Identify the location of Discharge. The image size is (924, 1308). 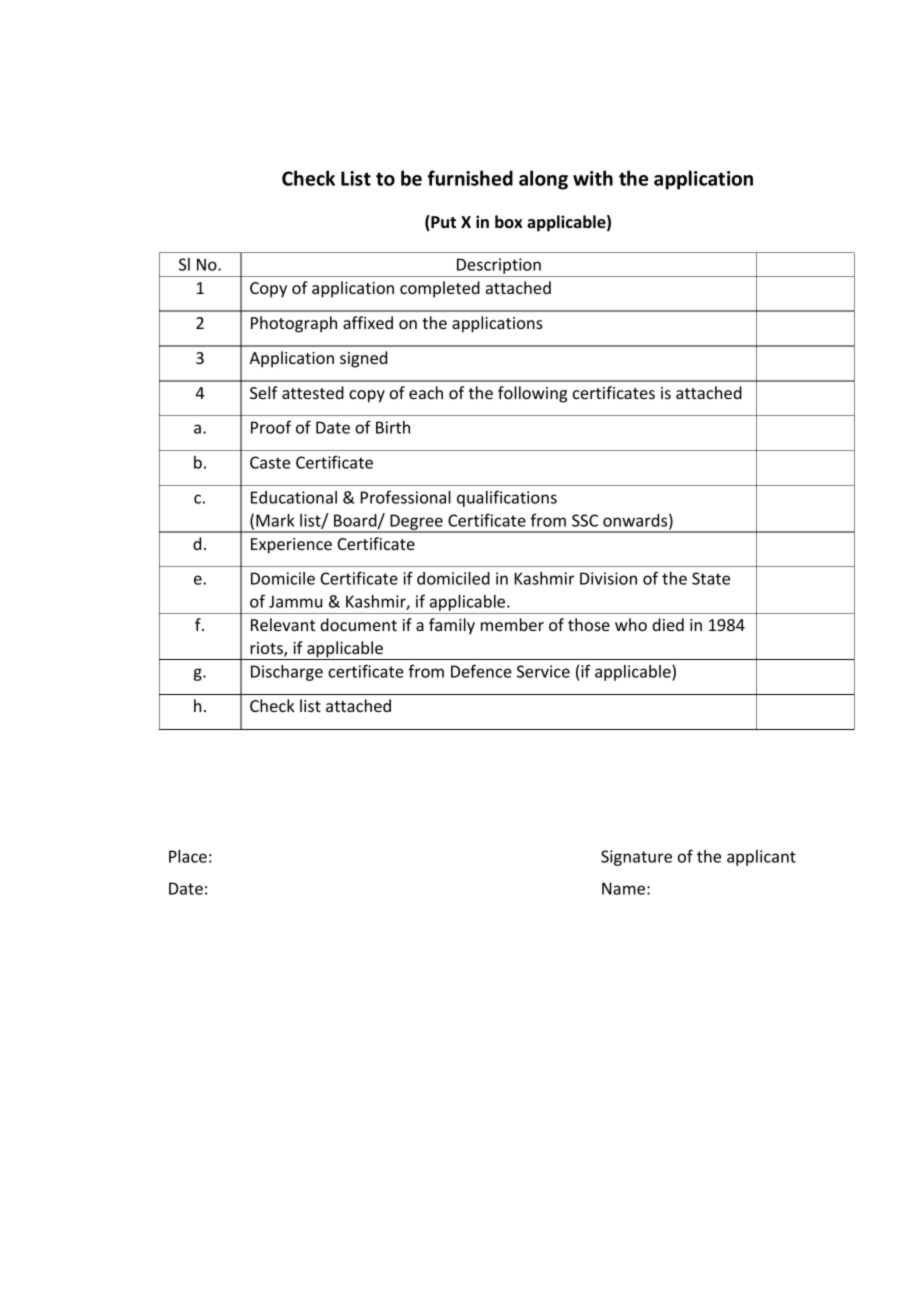
(287, 673).
